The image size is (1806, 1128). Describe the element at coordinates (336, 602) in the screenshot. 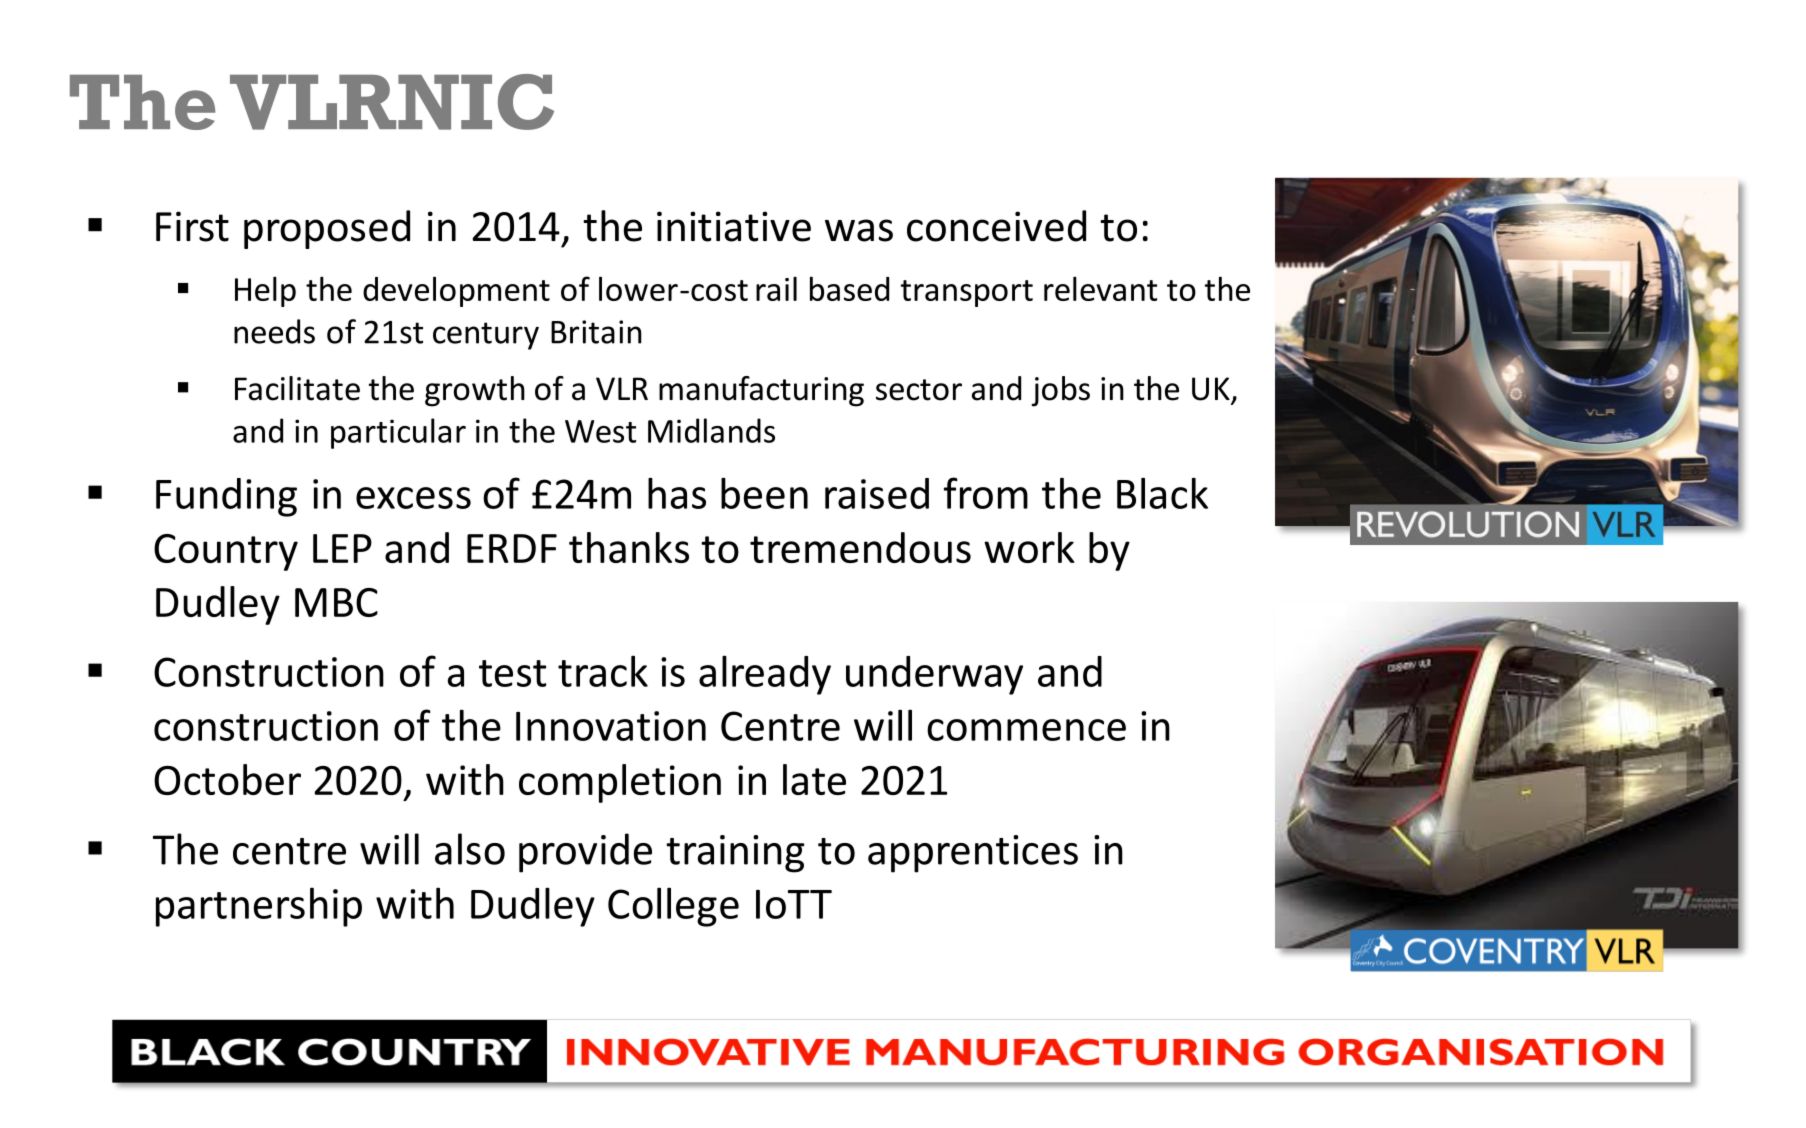

I see `MBC` at that location.
